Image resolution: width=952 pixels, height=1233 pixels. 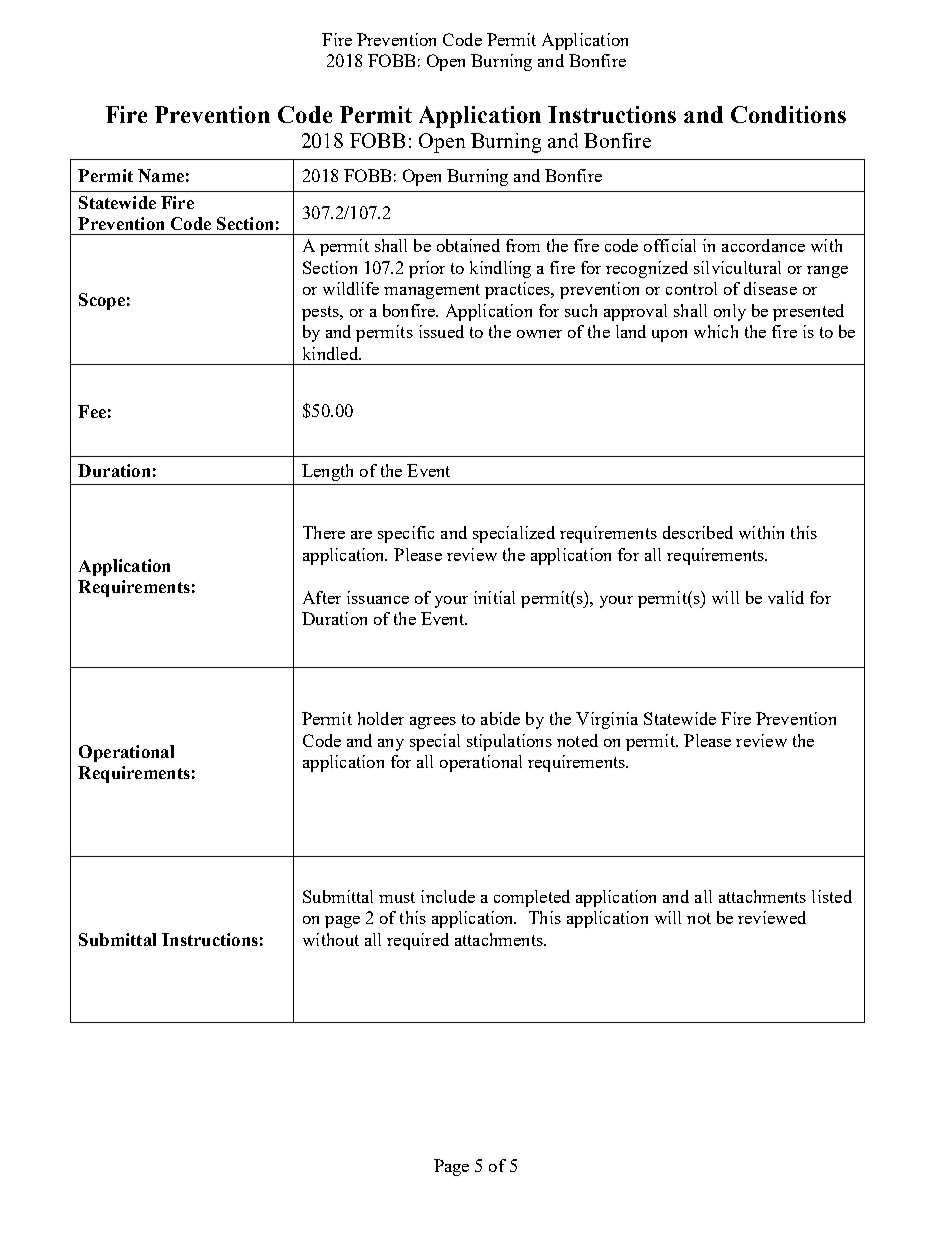 What do you see at coordinates (441, 331) in the page?
I see `issued` at bounding box center [441, 331].
